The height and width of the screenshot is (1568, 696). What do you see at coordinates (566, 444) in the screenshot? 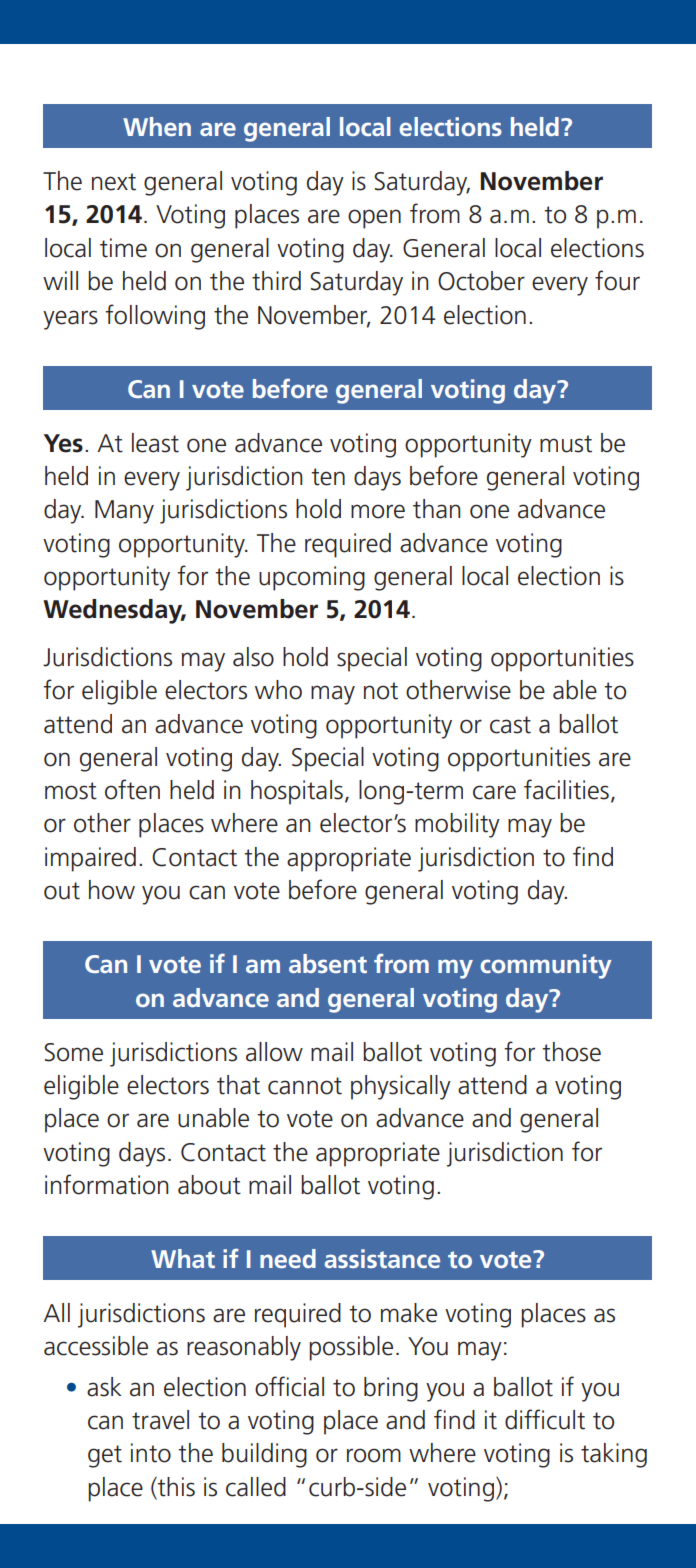
I see `must` at bounding box center [566, 444].
